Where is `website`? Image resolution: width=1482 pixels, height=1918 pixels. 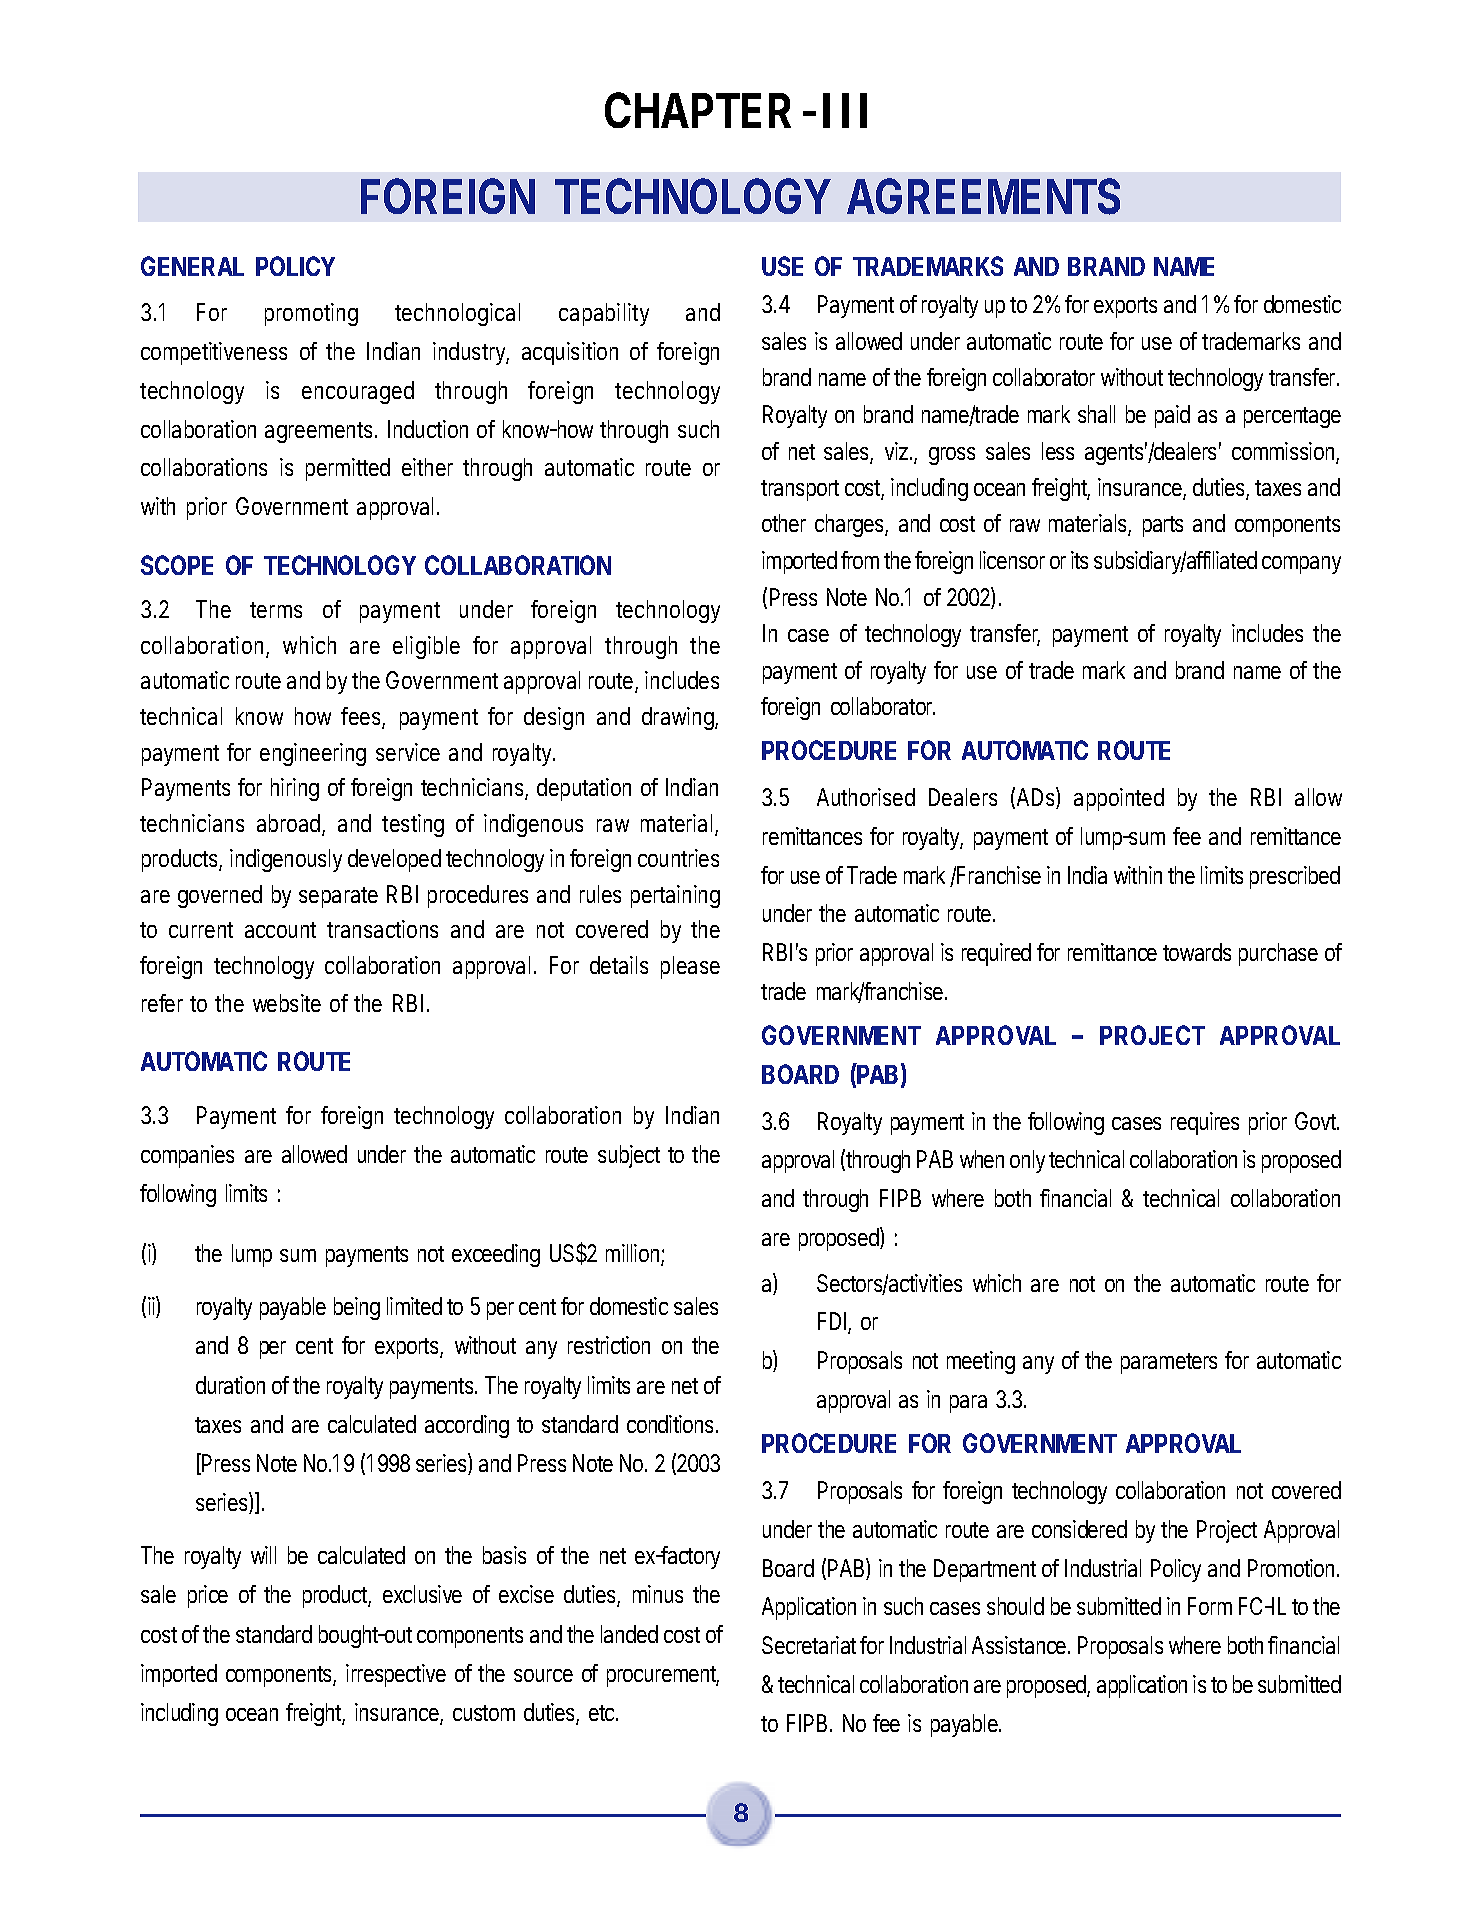 website is located at coordinates (287, 1003).
